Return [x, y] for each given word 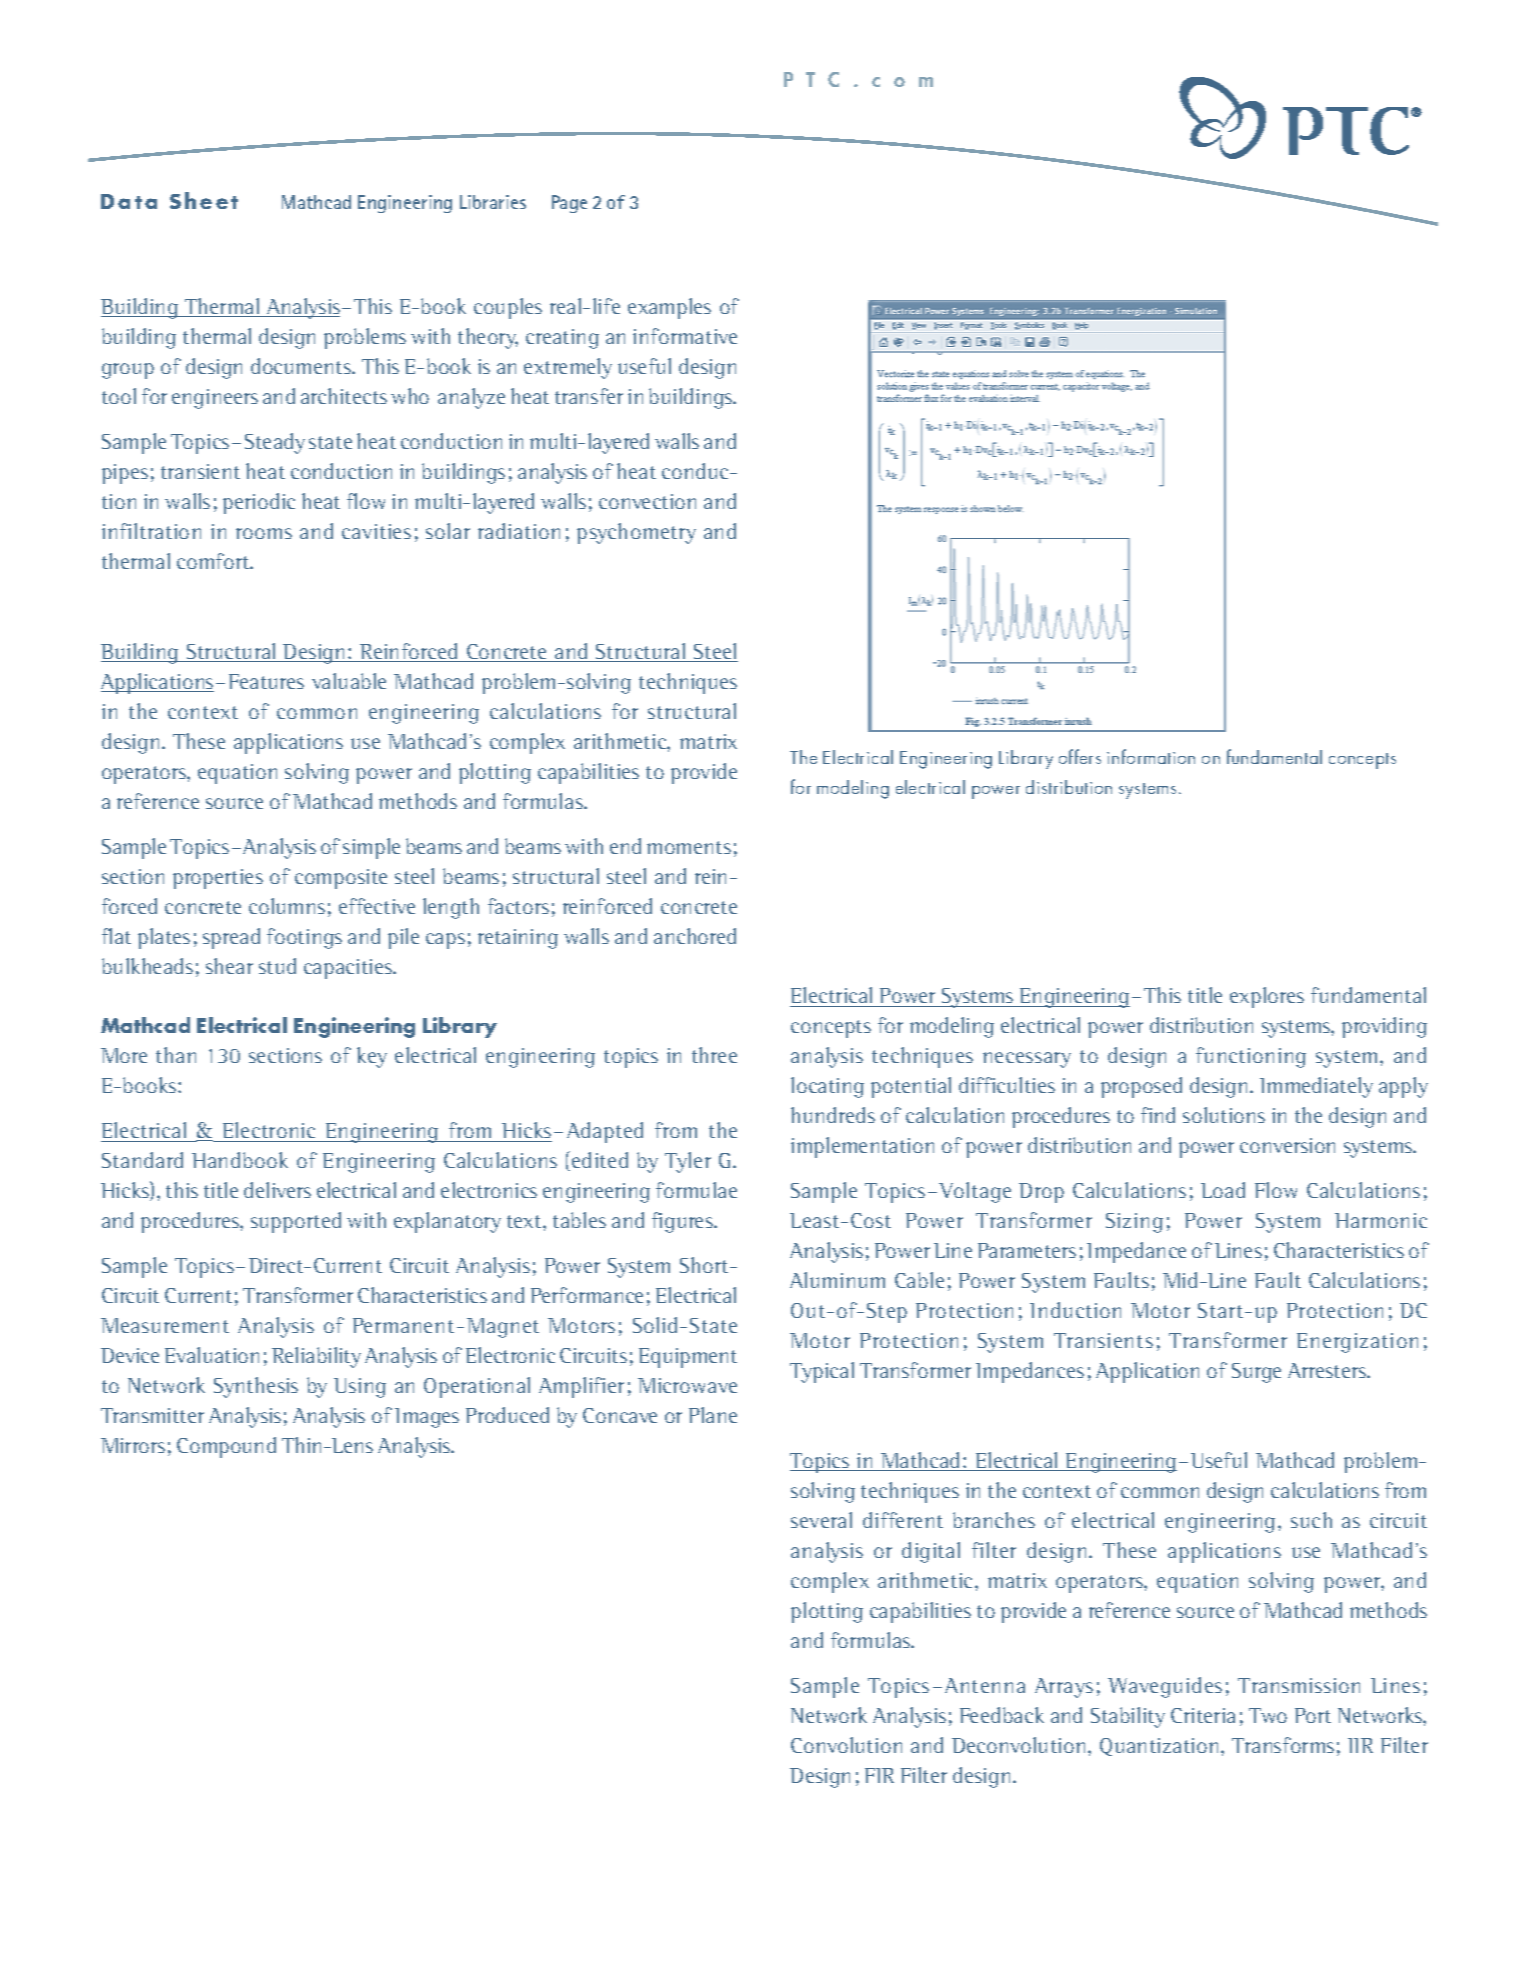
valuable [349, 681]
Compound [226, 1447]
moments [689, 847]
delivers [277, 1190]
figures [683, 1222]
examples [669, 308]
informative [685, 336]
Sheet [204, 200]
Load [1223, 1190]
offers [1080, 756]
